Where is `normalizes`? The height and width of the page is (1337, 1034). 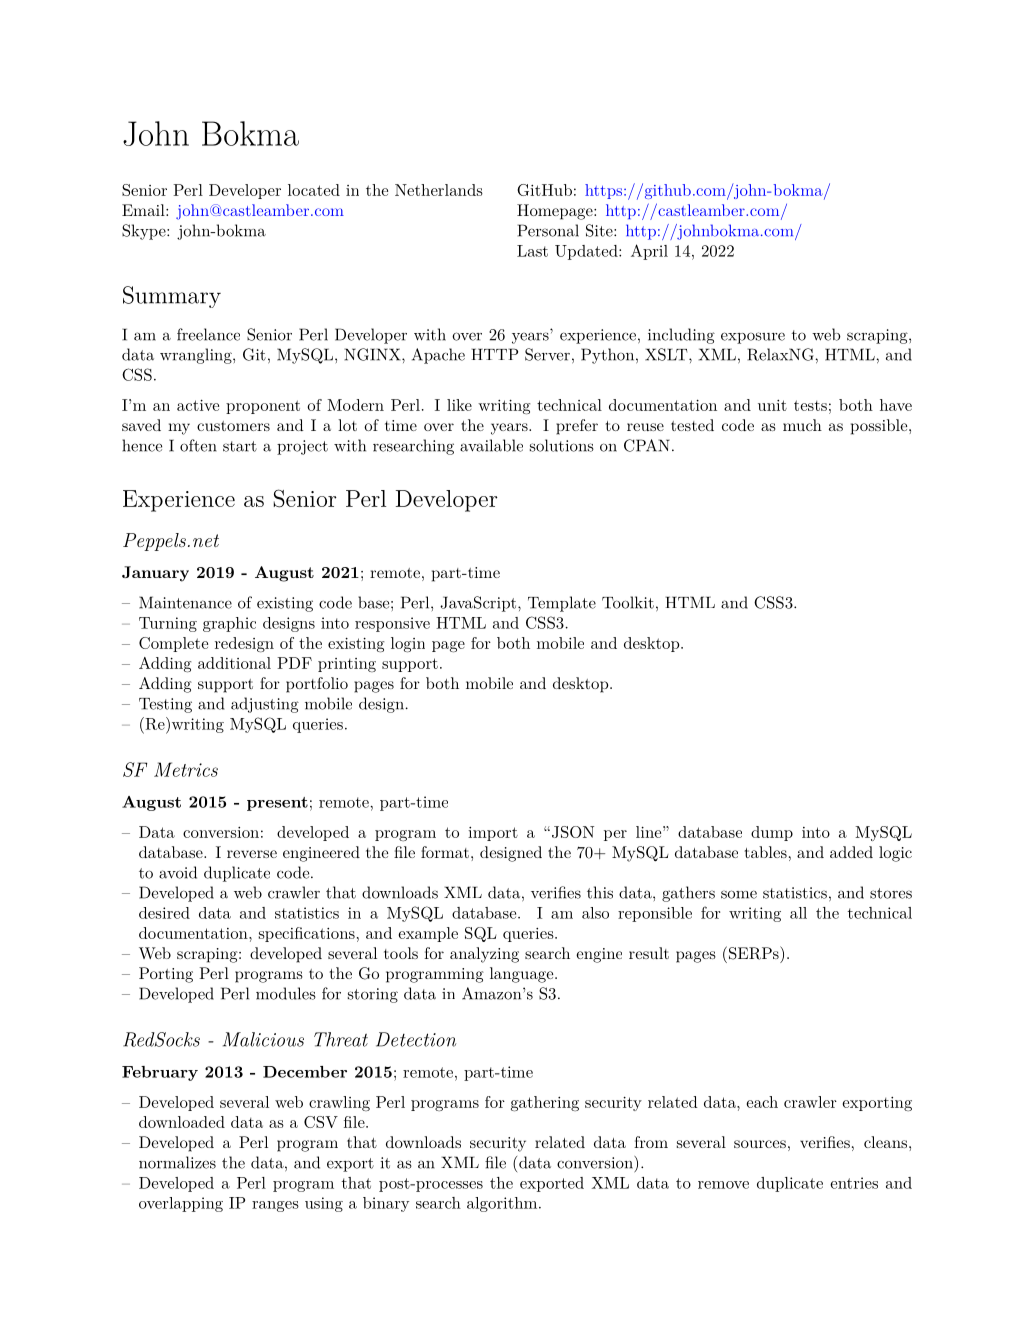 normalizes is located at coordinates (177, 1162).
